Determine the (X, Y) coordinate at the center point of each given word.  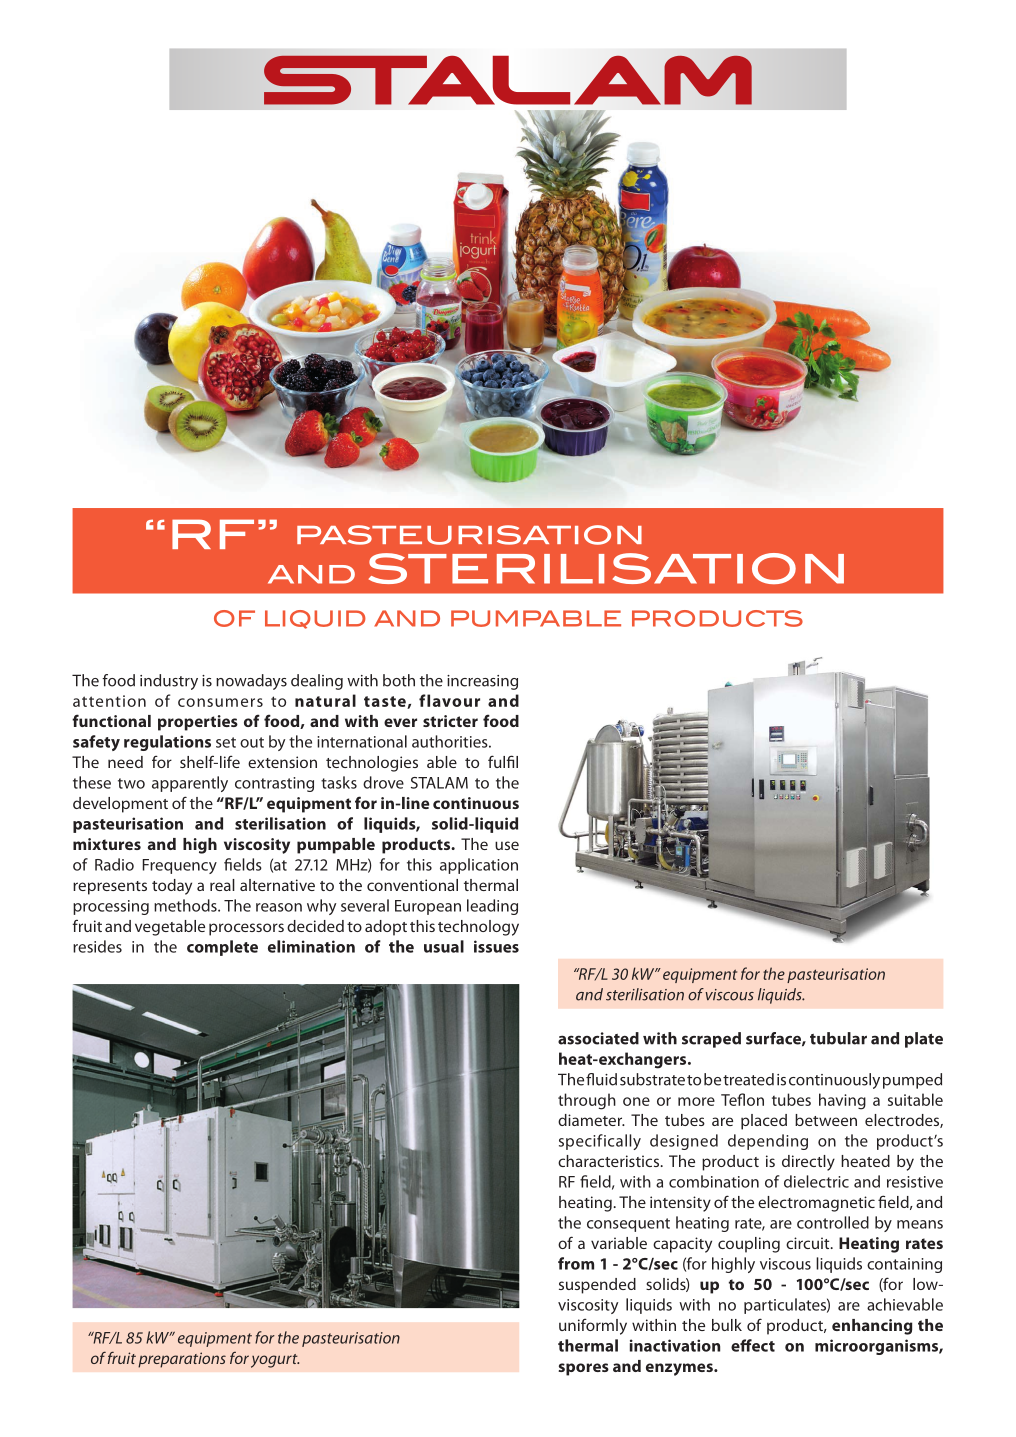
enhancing (872, 1327)
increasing (482, 682)
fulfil (503, 761)
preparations (182, 1360)
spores (583, 1369)
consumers (220, 702)
